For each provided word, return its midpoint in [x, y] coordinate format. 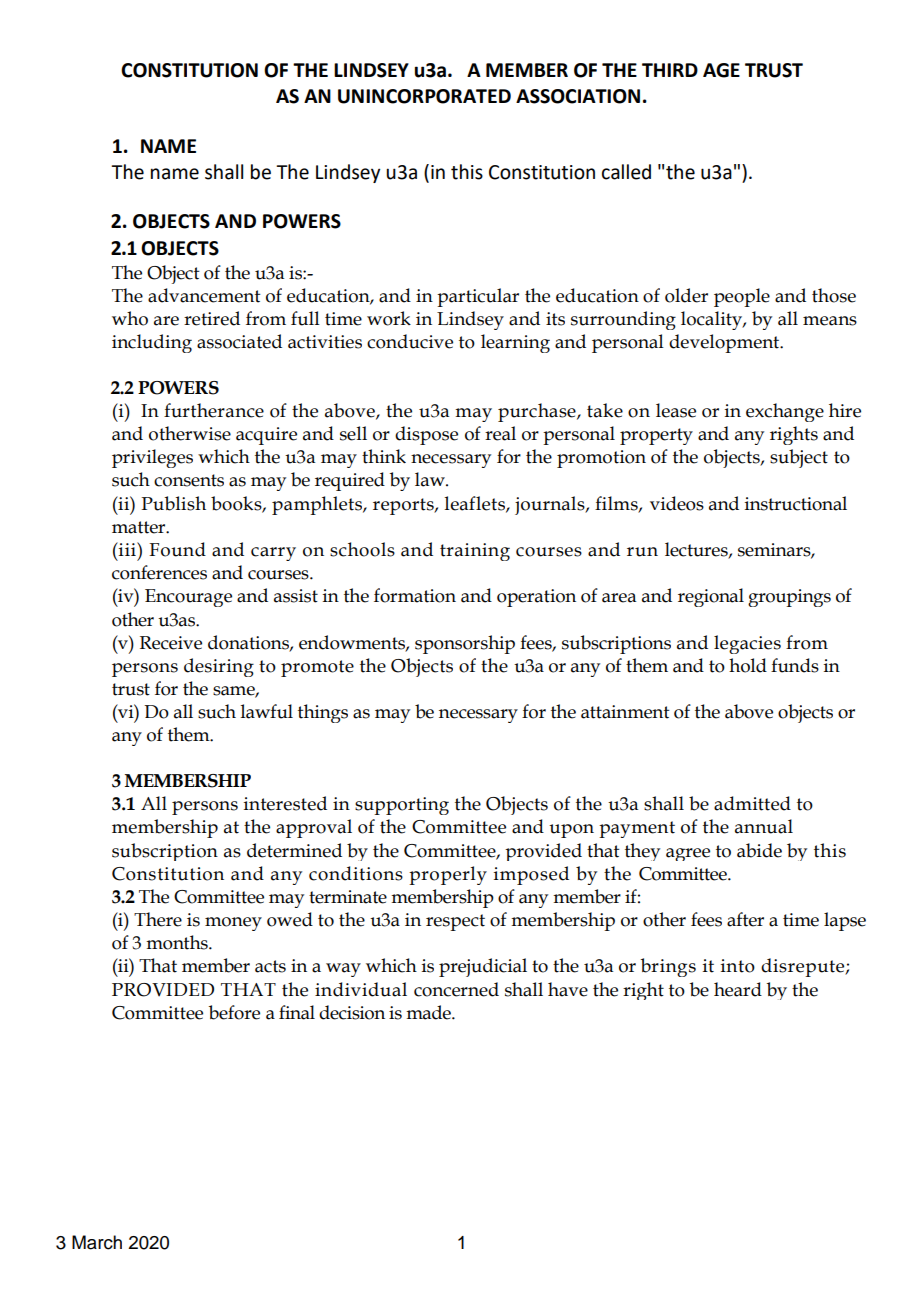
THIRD [670, 70]
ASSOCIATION [578, 96]
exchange [785, 412]
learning [515, 343]
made [429, 1012]
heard [738, 989]
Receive [171, 643]
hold [748, 665]
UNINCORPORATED [424, 96]
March [97, 1242]
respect [455, 922]
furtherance [214, 410]
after [745, 919]
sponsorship [465, 644]
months [178, 942]
